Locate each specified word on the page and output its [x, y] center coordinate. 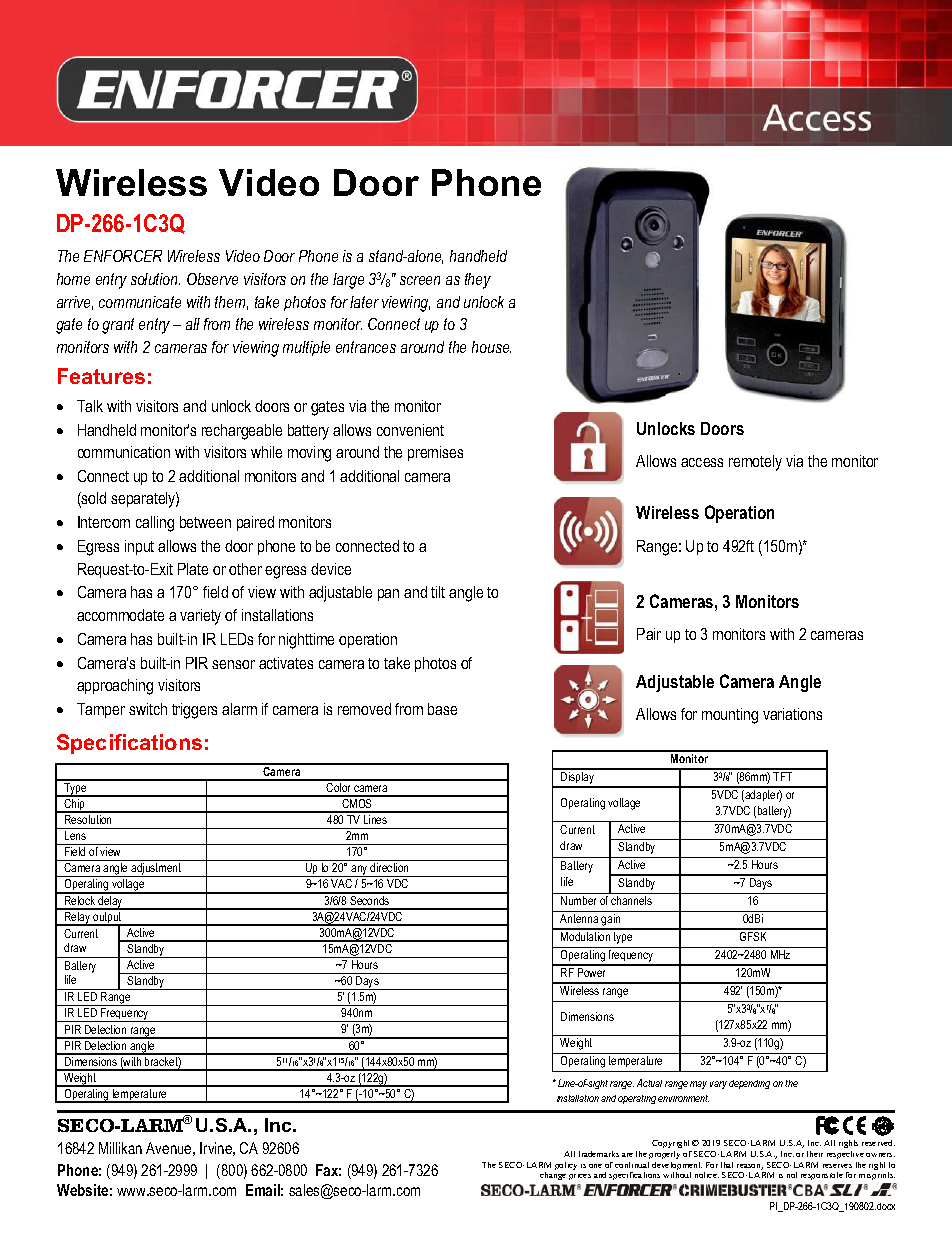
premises [435, 453]
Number [578, 900]
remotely [755, 463]
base [442, 709]
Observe [212, 279]
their [815, 1154]
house [491, 347]
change [553, 1176]
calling [155, 524]
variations [792, 714]
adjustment [156, 870]
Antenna [579, 918]
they [478, 281]
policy [566, 1166]
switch [148, 709]
